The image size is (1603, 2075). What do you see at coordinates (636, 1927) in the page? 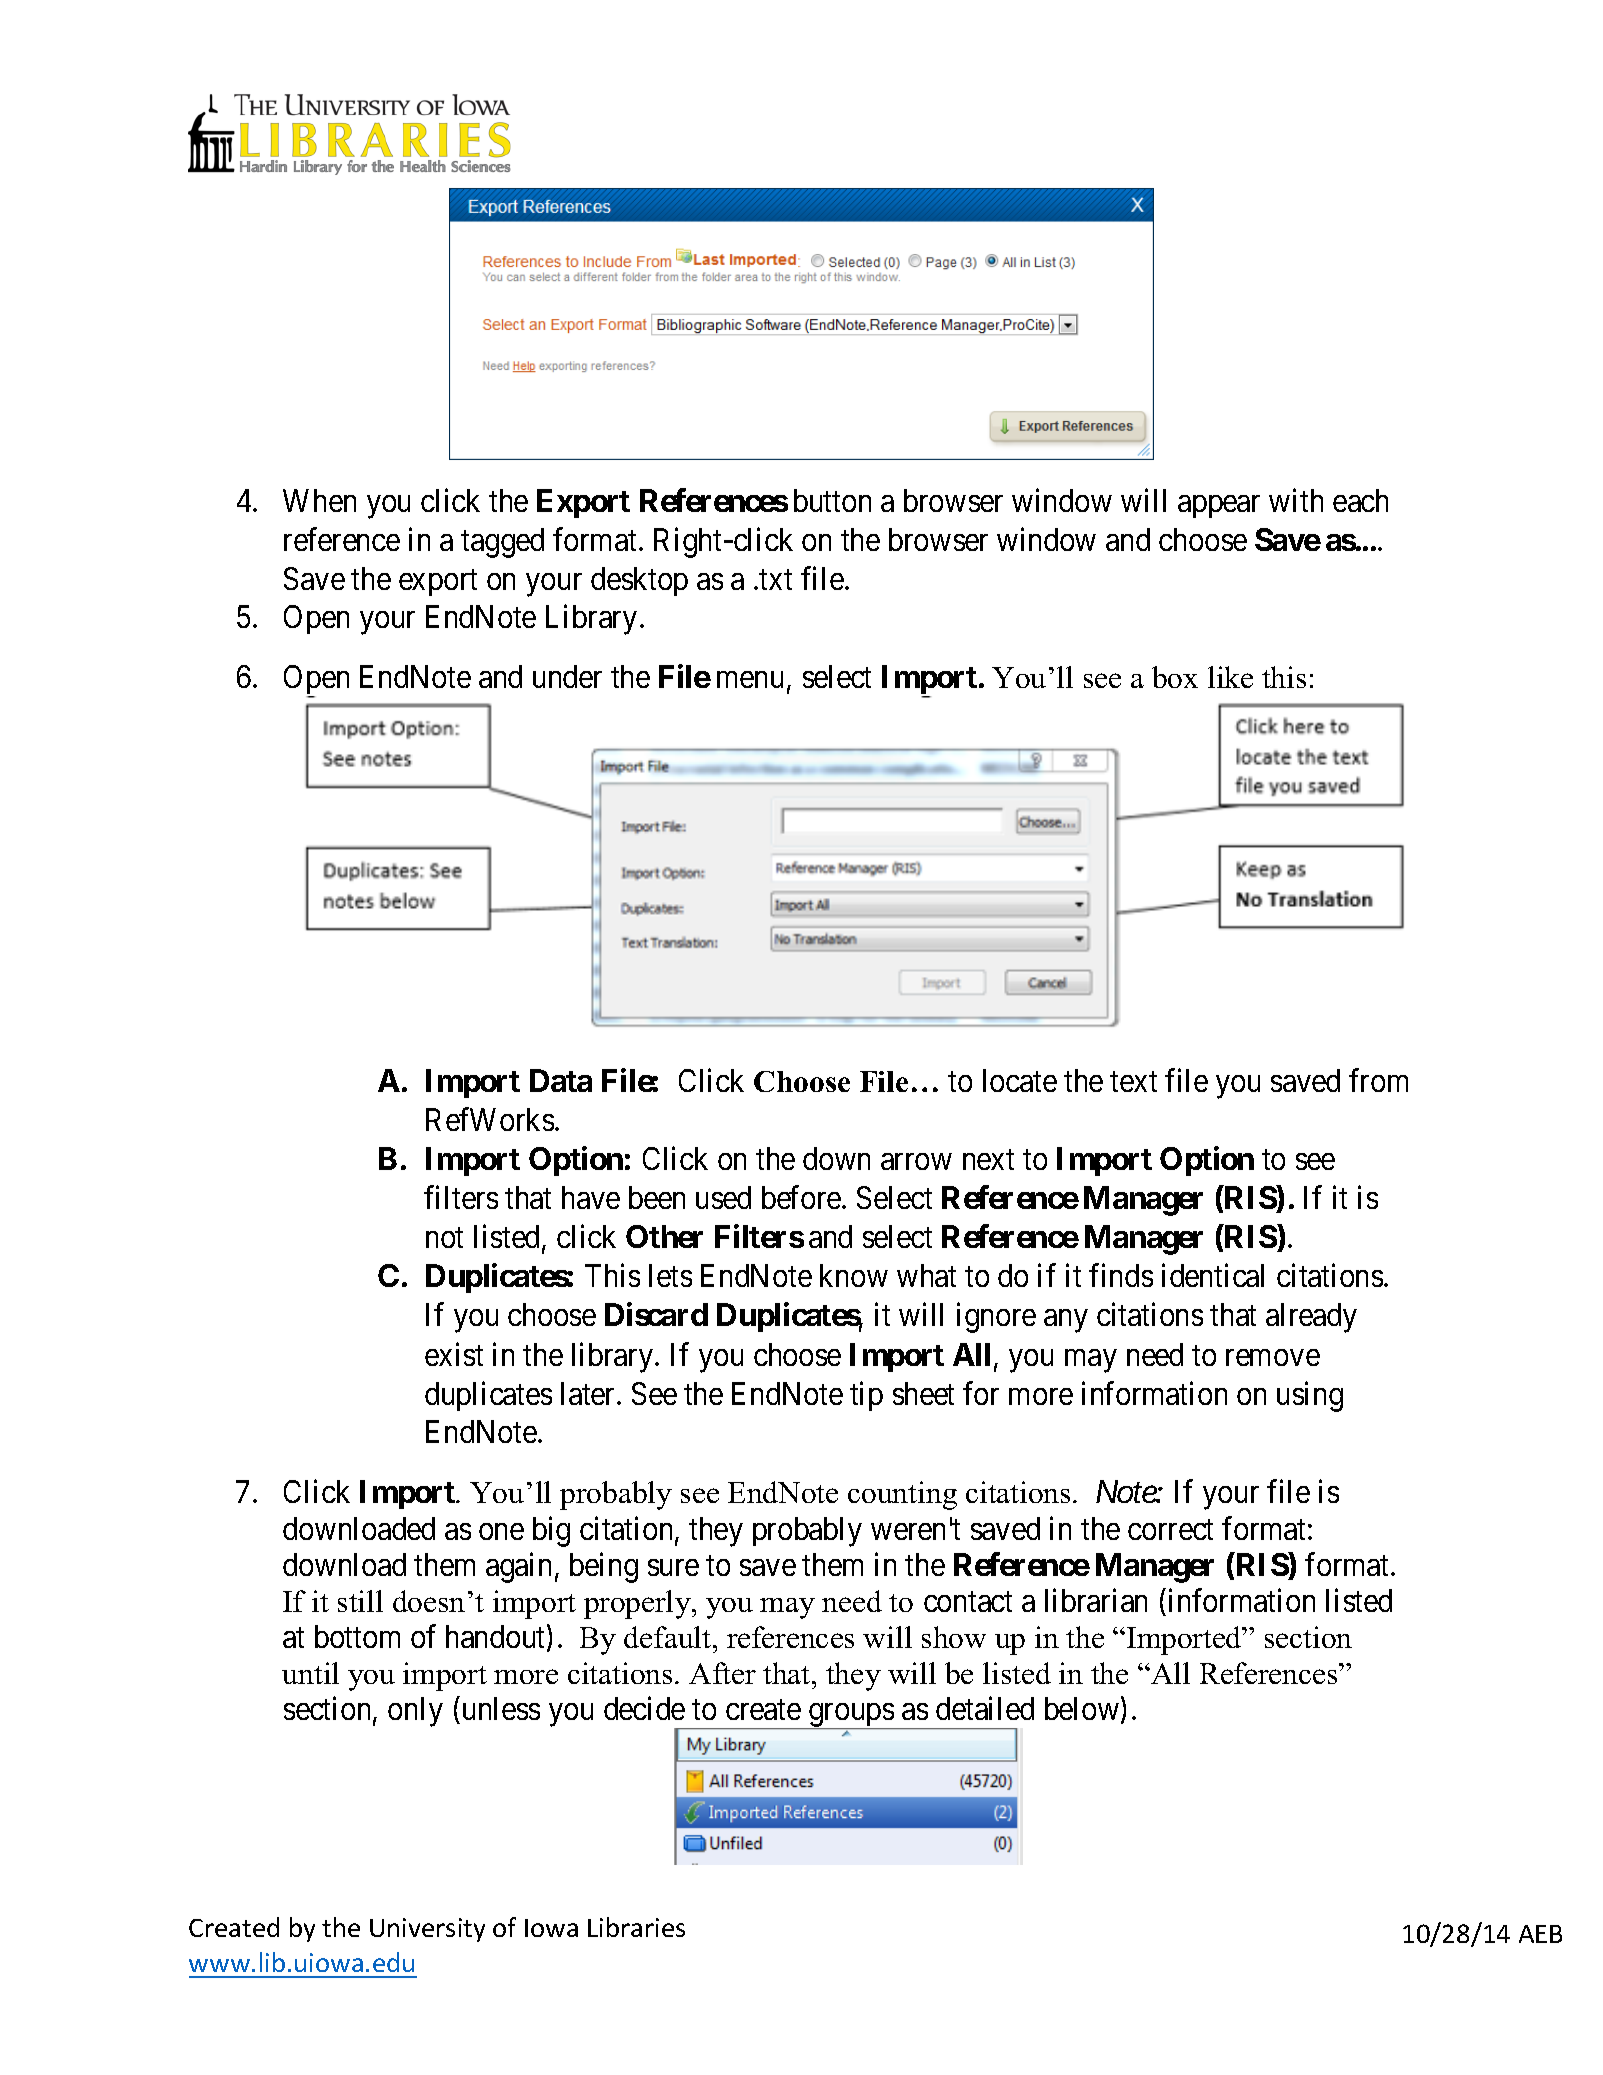
I see `Libraries` at bounding box center [636, 1927].
